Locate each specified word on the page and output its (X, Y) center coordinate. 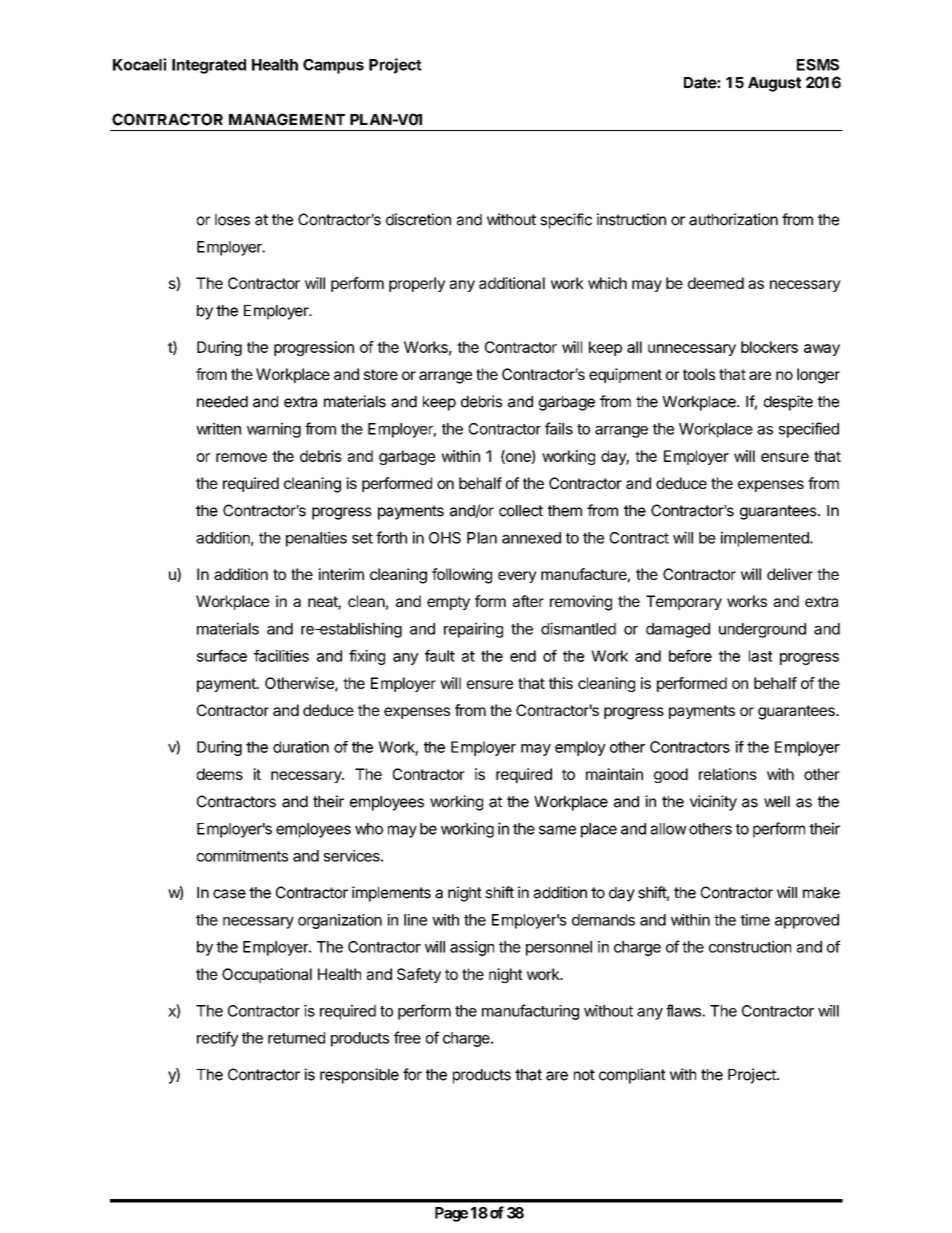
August (774, 84)
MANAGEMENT (287, 119)
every (517, 577)
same (557, 830)
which (607, 283)
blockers (769, 347)
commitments (242, 856)
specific (566, 221)
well (777, 802)
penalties (316, 539)
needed (222, 402)
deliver (790, 574)
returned (296, 1038)
